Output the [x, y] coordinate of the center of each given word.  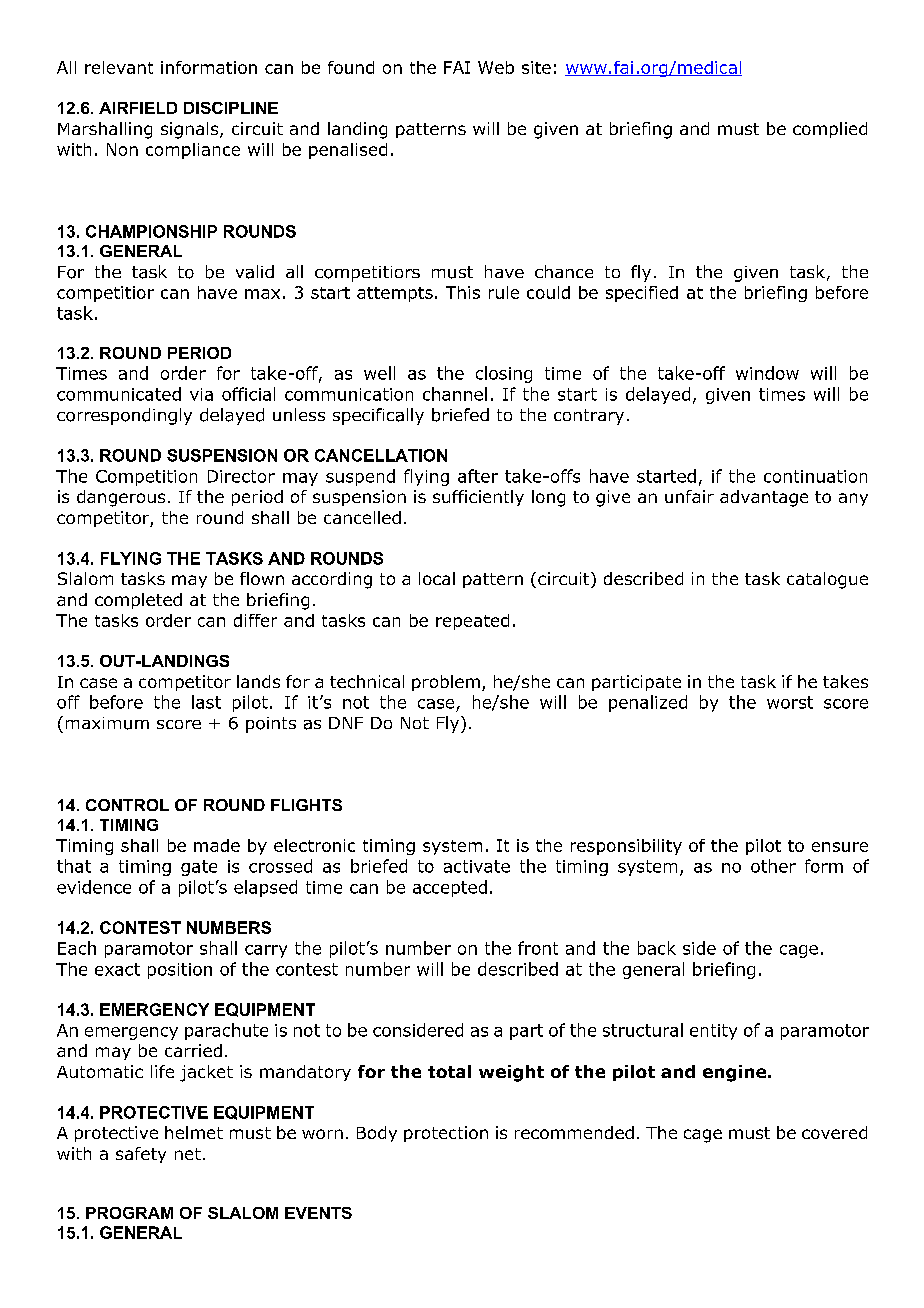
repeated [472, 622]
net [188, 1154]
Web [496, 67]
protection [446, 1134]
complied [830, 130]
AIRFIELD [138, 108]
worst [790, 702]
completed [138, 601]
